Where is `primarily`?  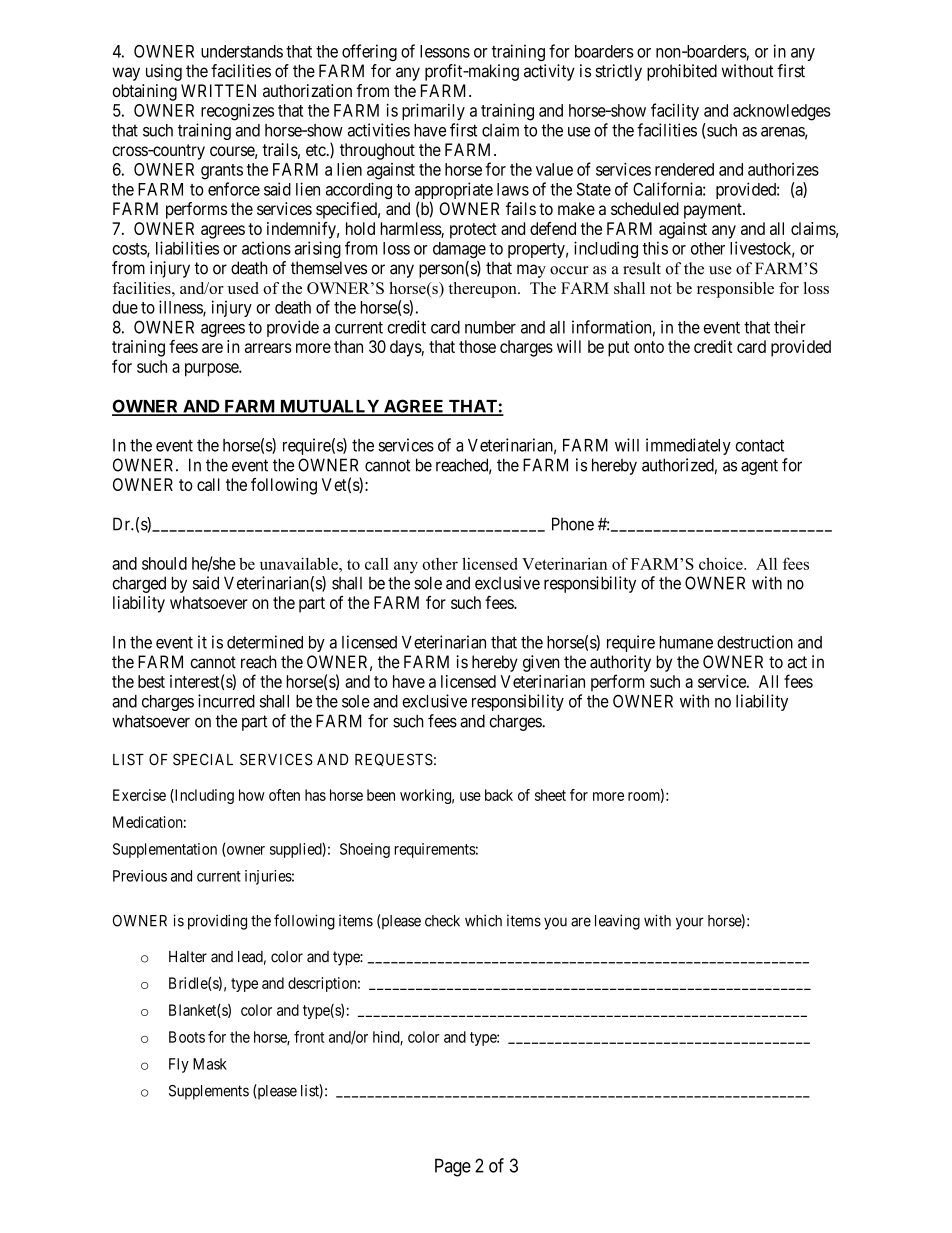 primarily is located at coordinates (433, 111).
